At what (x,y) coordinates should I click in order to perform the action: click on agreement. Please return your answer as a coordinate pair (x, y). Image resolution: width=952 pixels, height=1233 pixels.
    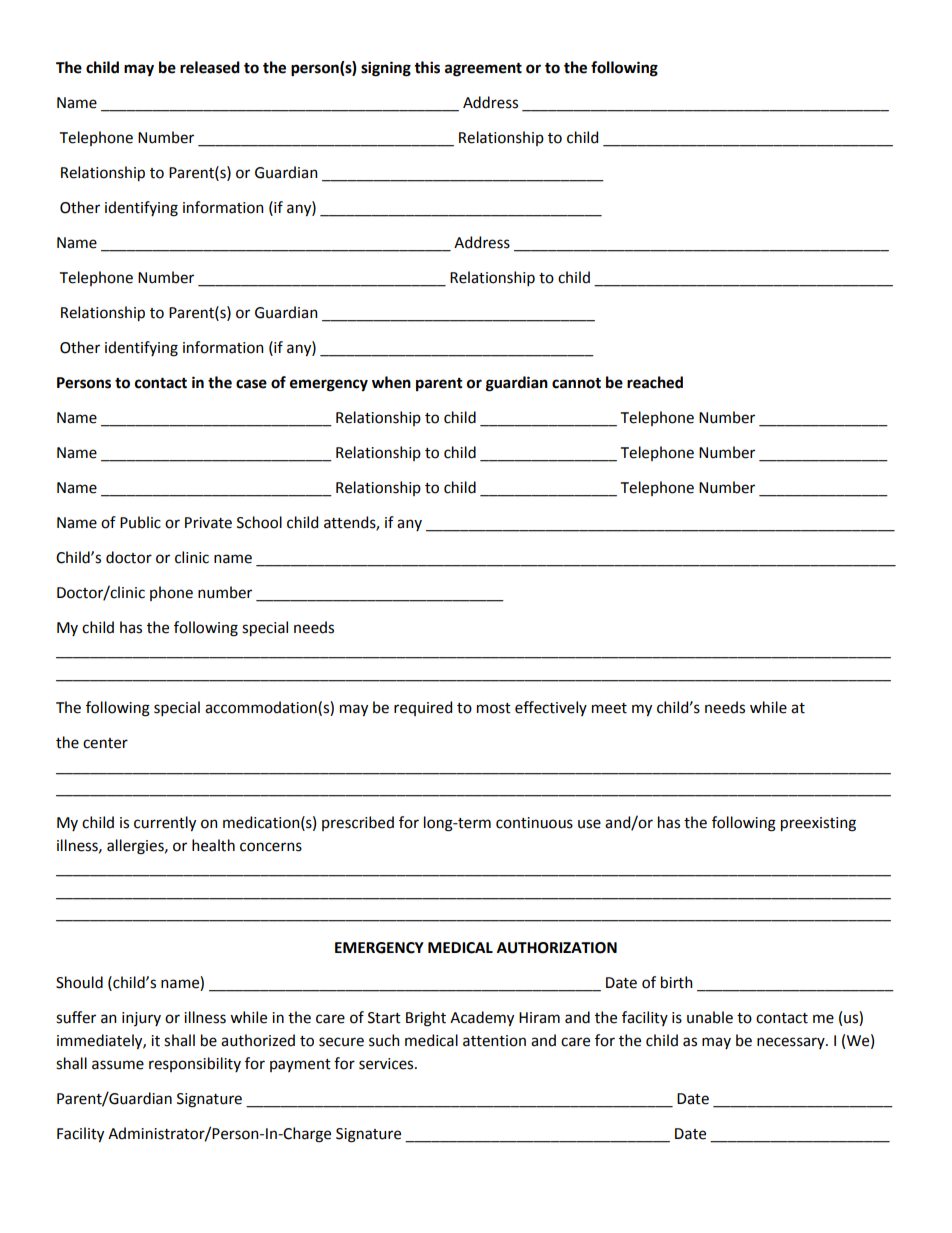
    Looking at the image, I should click on (483, 70).
